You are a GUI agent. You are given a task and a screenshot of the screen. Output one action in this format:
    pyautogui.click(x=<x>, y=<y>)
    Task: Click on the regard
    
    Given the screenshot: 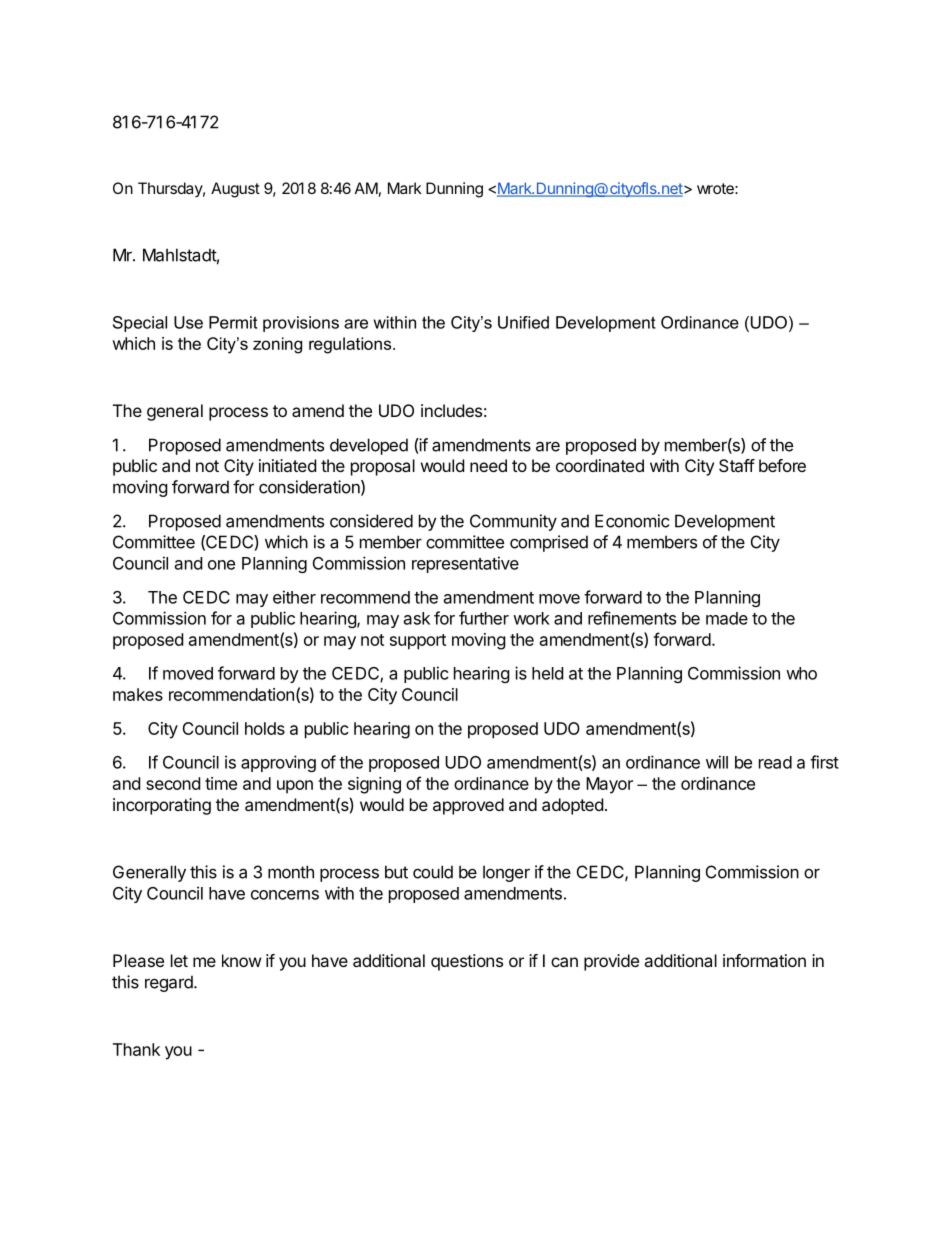 What is the action you would take?
    pyautogui.click(x=170, y=983)
